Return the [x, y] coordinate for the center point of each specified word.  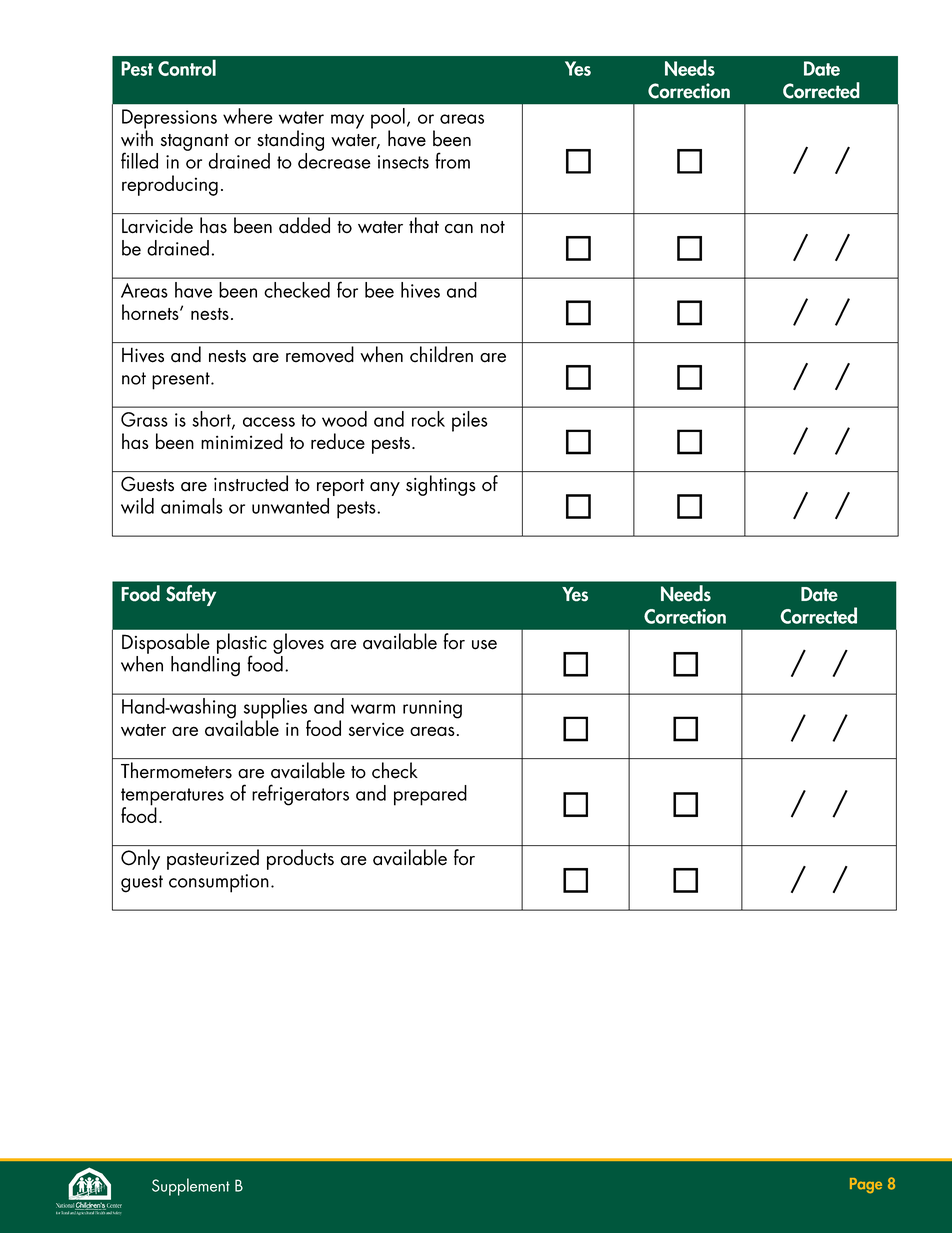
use [484, 645]
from [452, 160]
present [182, 381]
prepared [430, 795]
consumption [219, 883]
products [300, 859]
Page [866, 1186]
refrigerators [300, 795]
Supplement [191, 1187]
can [459, 229]
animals [192, 506]
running [432, 709]
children [441, 354]
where [247, 116]
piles [470, 421]
